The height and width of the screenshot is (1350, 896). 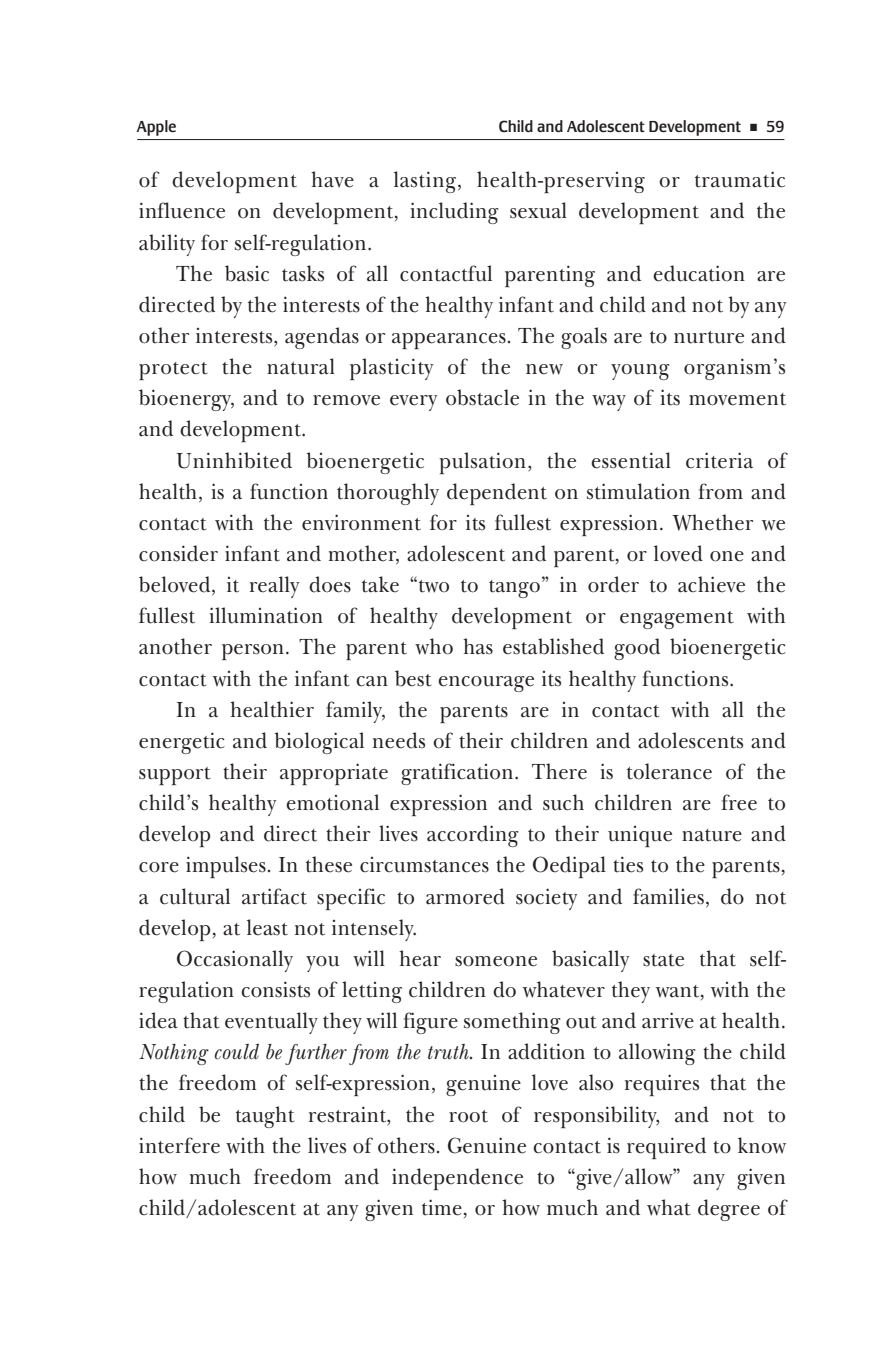 What do you see at coordinates (253, 652) in the screenshot?
I see `person` at bounding box center [253, 652].
